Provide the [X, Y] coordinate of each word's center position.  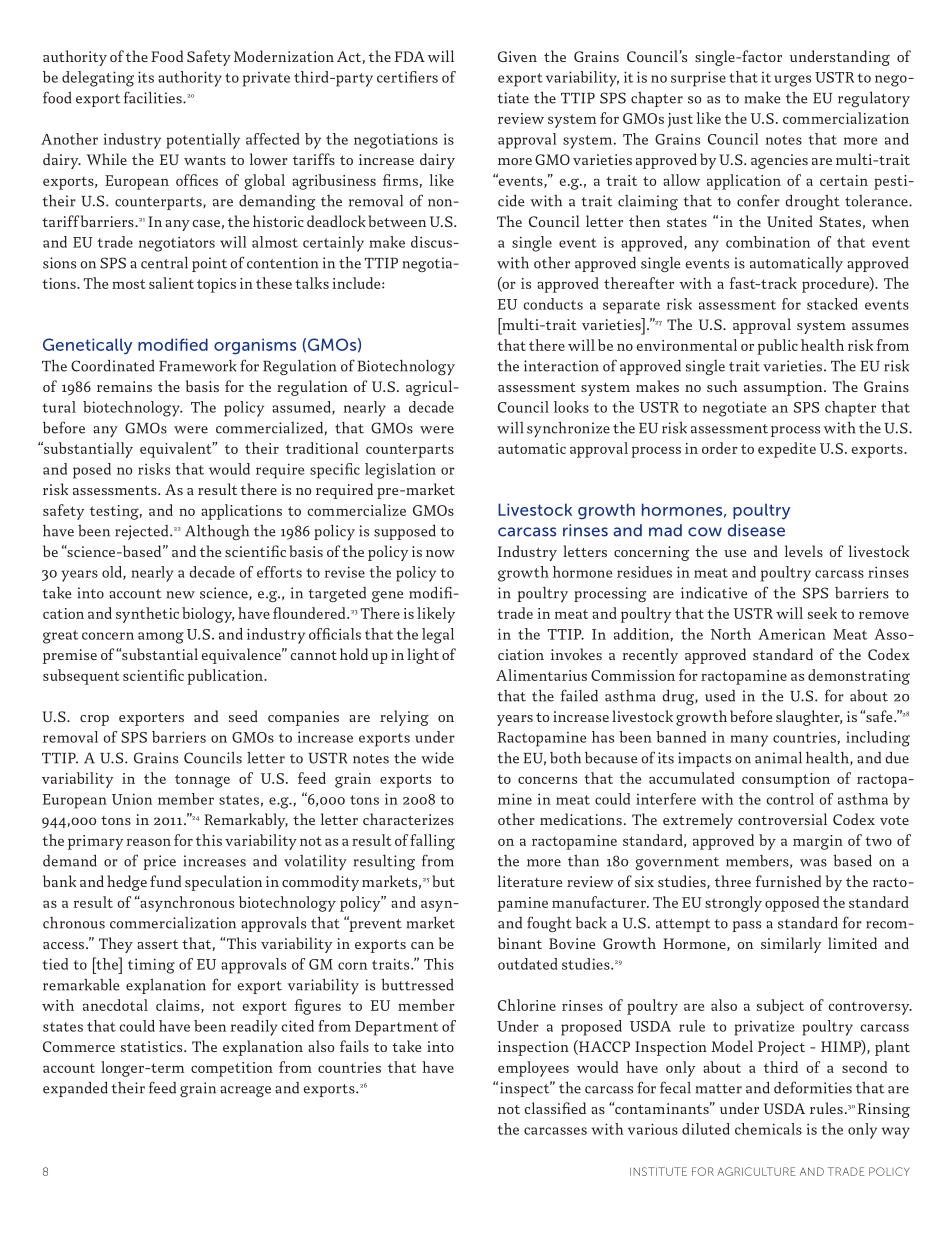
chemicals [768, 1129]
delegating [98, 79]
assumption [784, 388]
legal [438, 636]
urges [792, 81]
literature [530, 881]
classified [555, 1108]
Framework [198, 366]
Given [517, 56]
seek [822, 613]
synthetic [147, 615]
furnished [788, 881]
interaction [561, 366]
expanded [75, 1089]
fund [165, 881]
